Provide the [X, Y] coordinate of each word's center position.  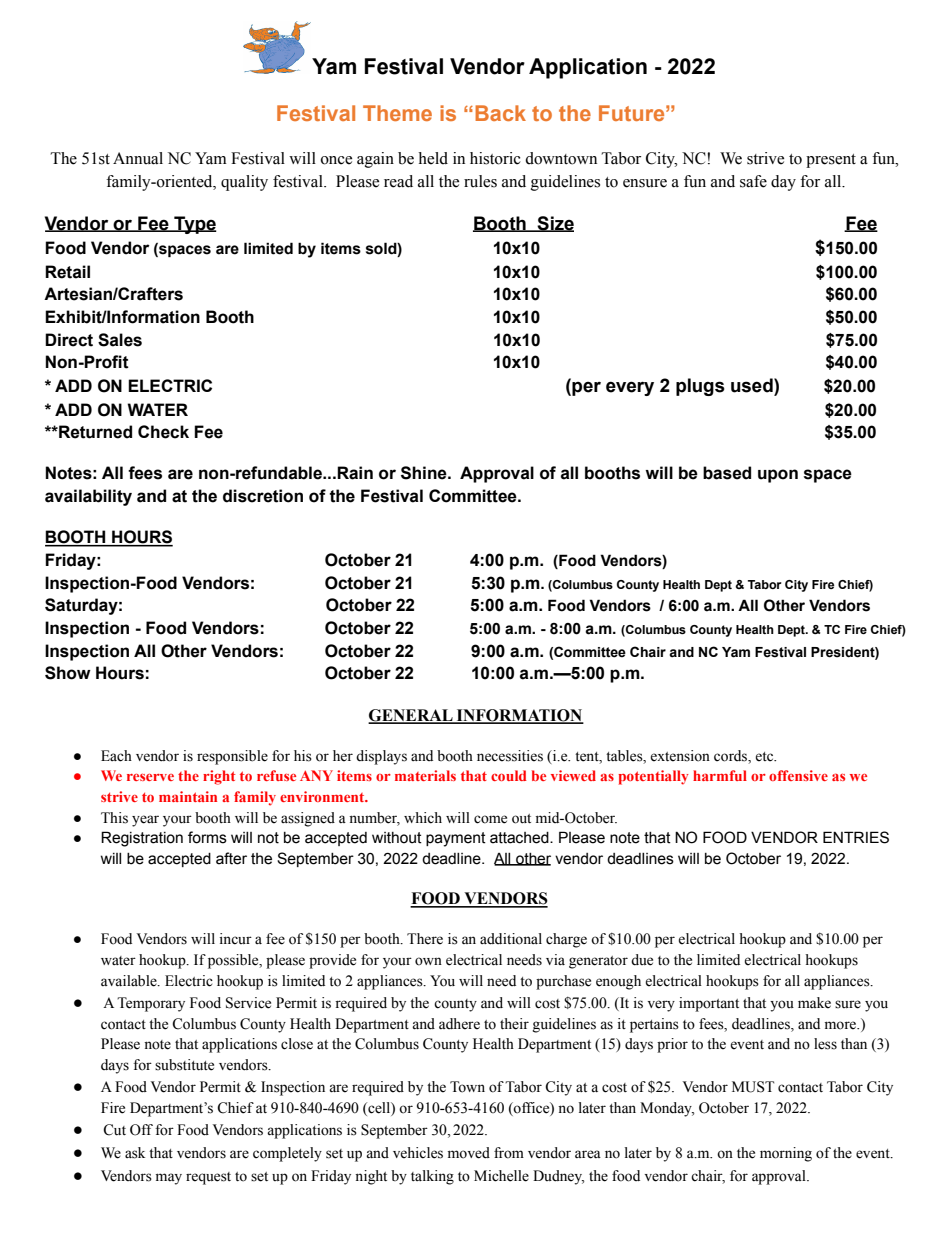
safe [753, 181]
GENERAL [411, 716]
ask [135, 1153]
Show [68, 673]
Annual [138, 158]
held [433, 158]
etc [765, 757]
